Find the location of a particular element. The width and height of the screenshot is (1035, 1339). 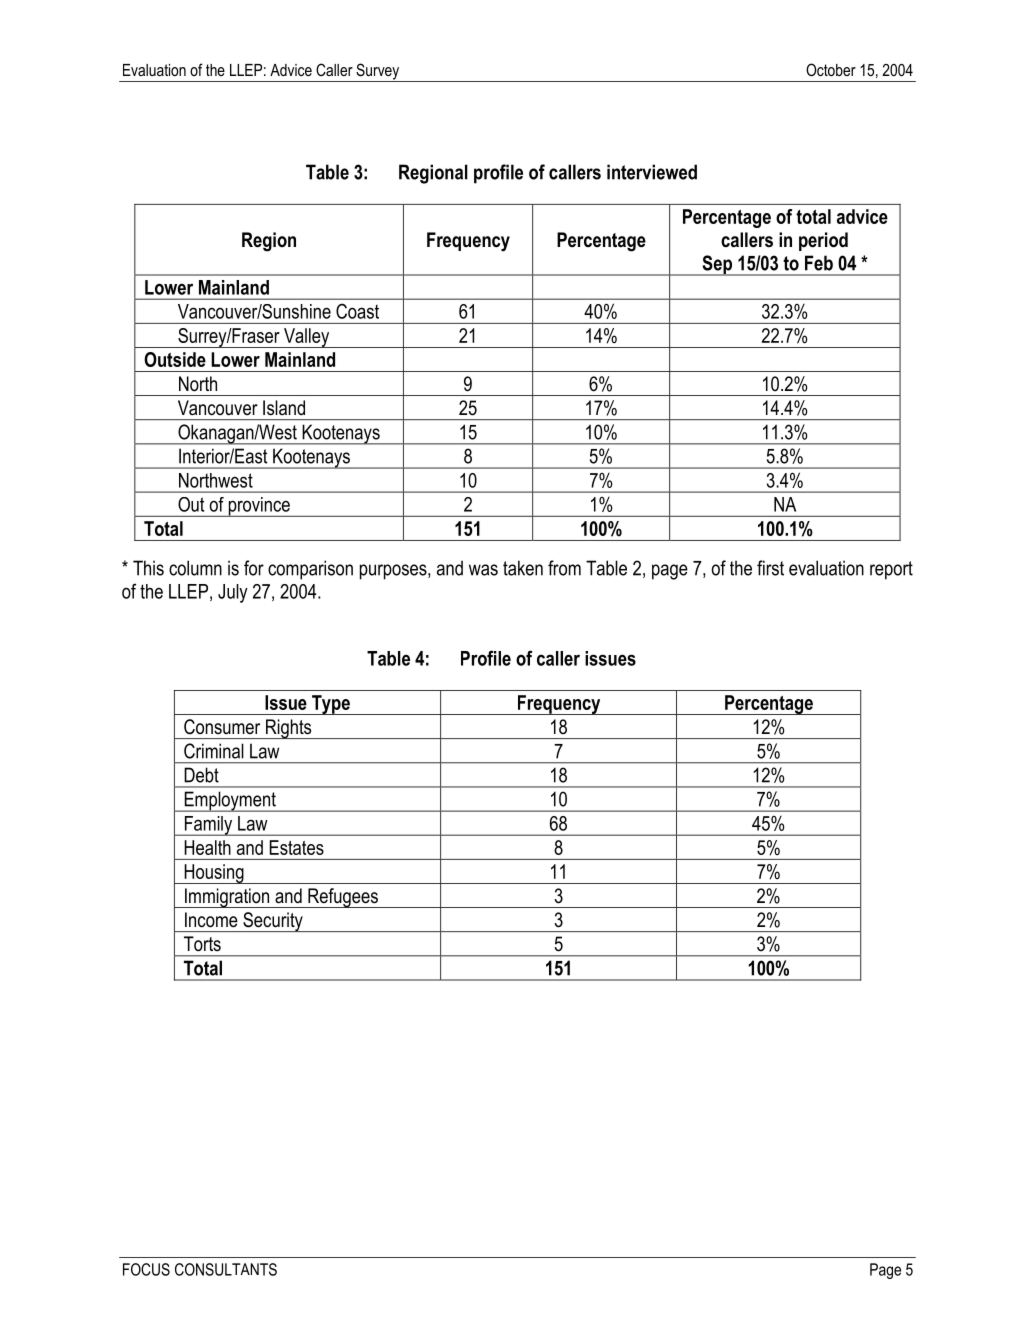

interviewed is located at coordinates (652, 172).
